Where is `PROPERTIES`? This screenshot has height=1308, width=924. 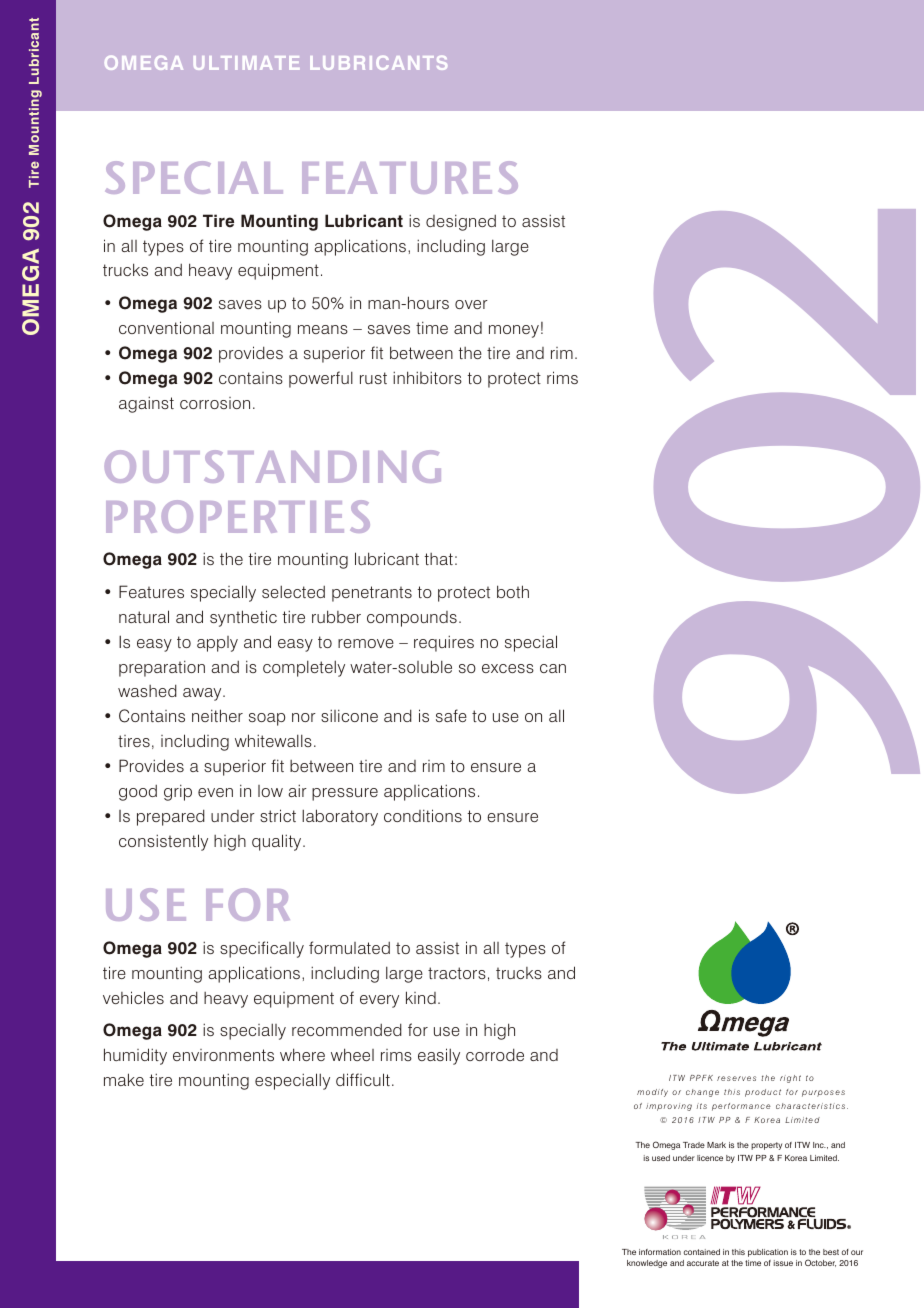 PROPERTIES is located at coordinates (238, 516).
